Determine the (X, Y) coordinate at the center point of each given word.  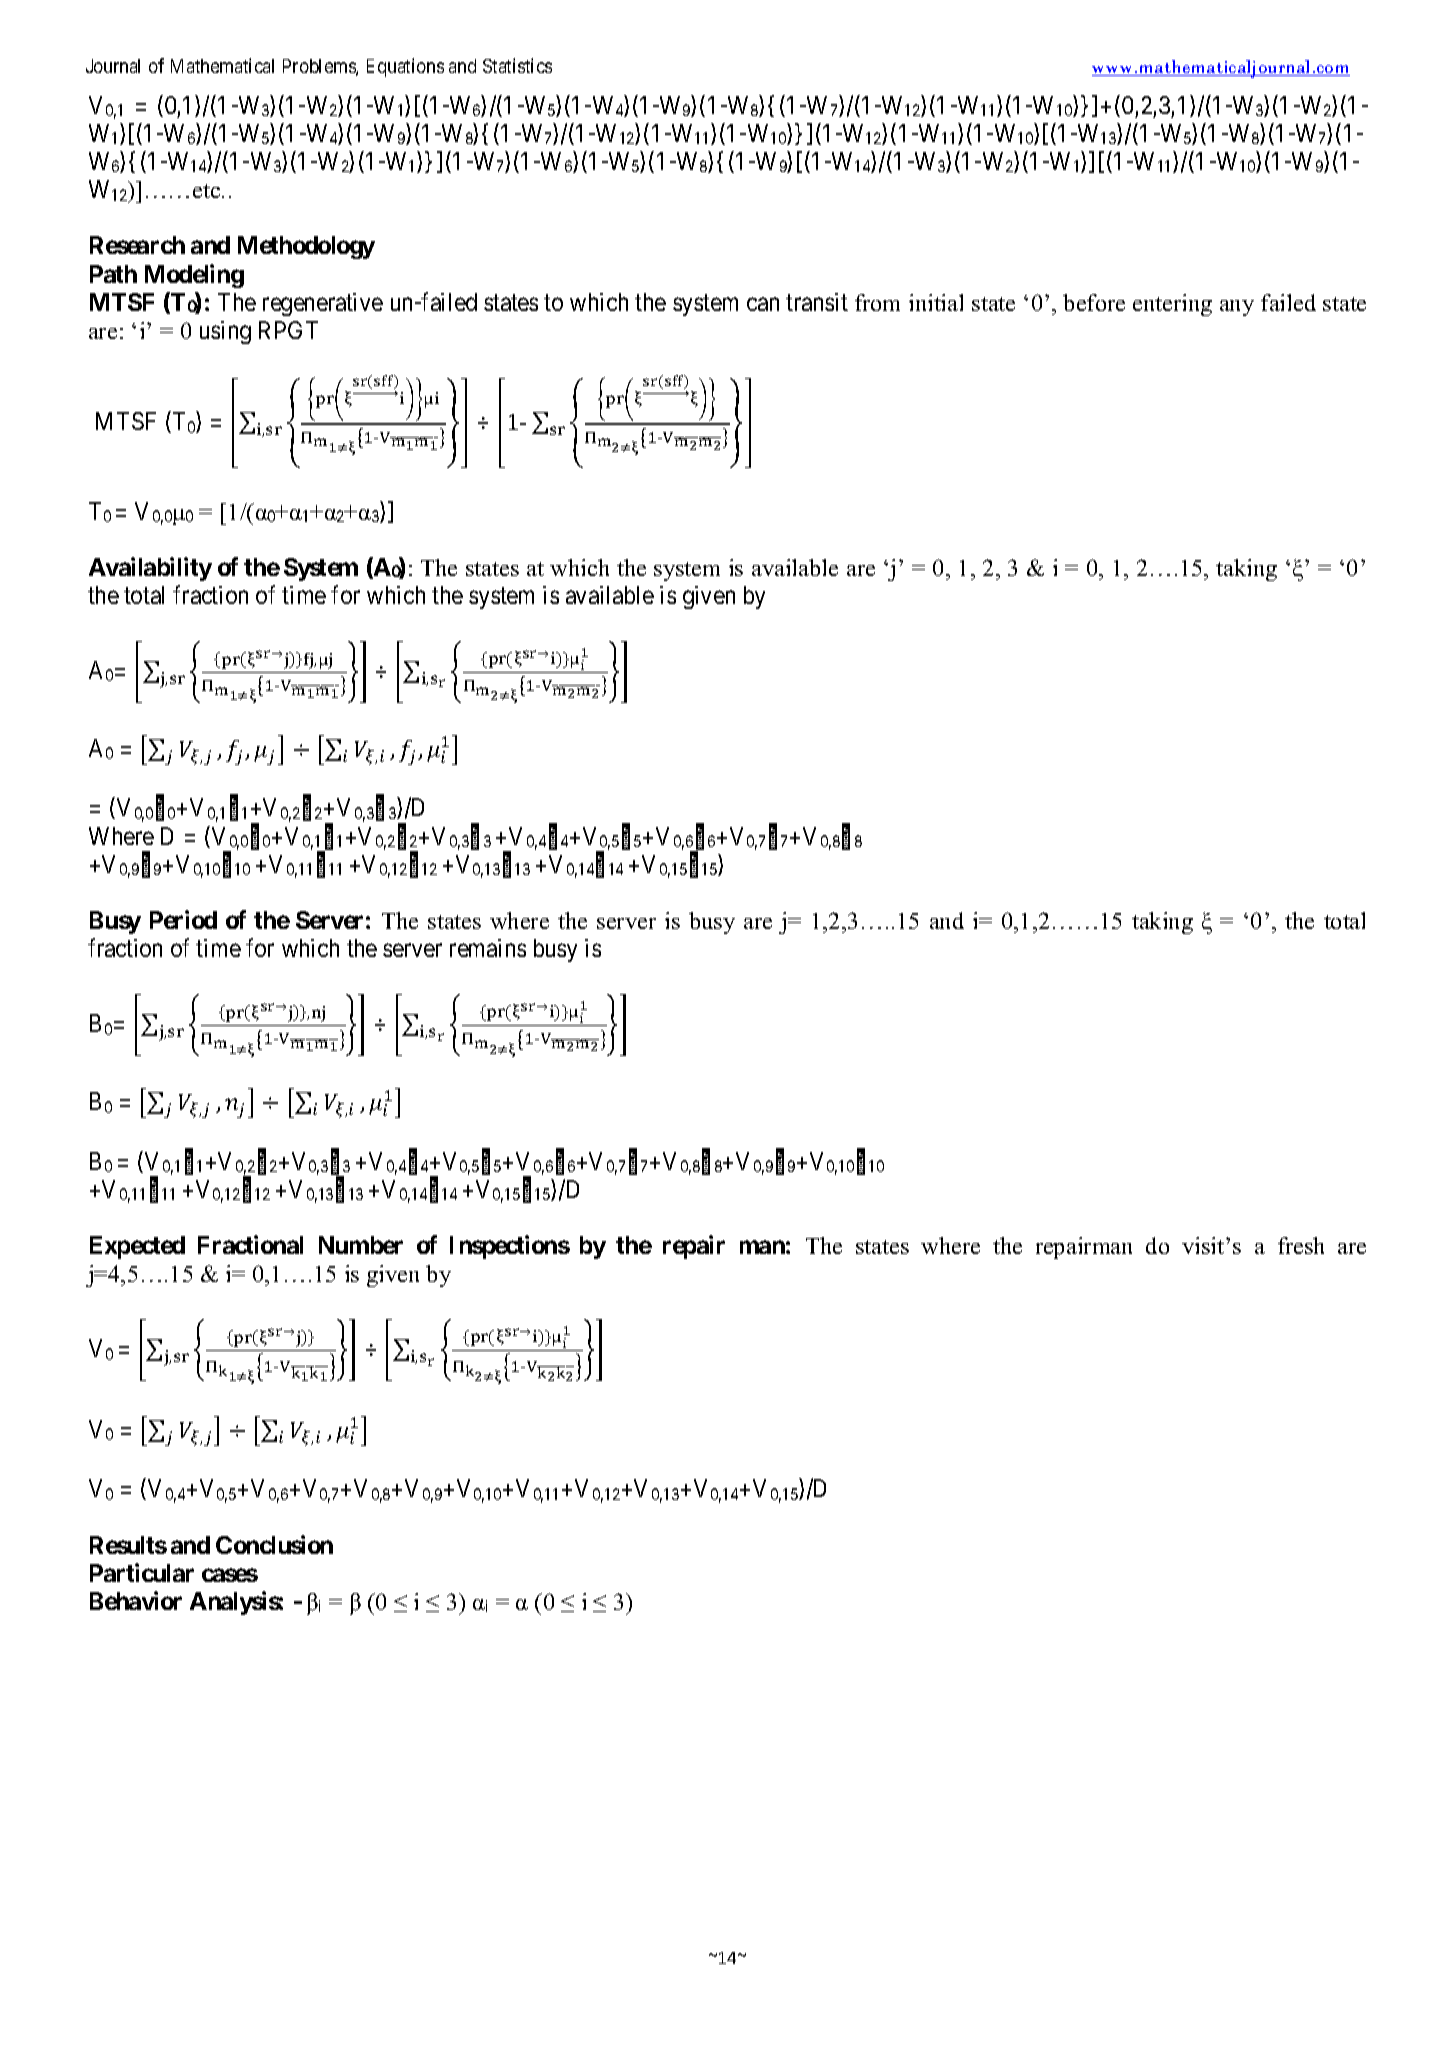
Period (183, 919)
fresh (1301, 1245)
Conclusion (274, 1544)
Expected (137, 1247)
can (763, 304)
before (1094, 302)
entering (1172, 305)
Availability (150, 569)
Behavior (136, 1600)
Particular (142, 1572)
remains (488, 948)
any (1237, 308)
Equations (405, 67)
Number (361, 1245)
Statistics (517, 65)
